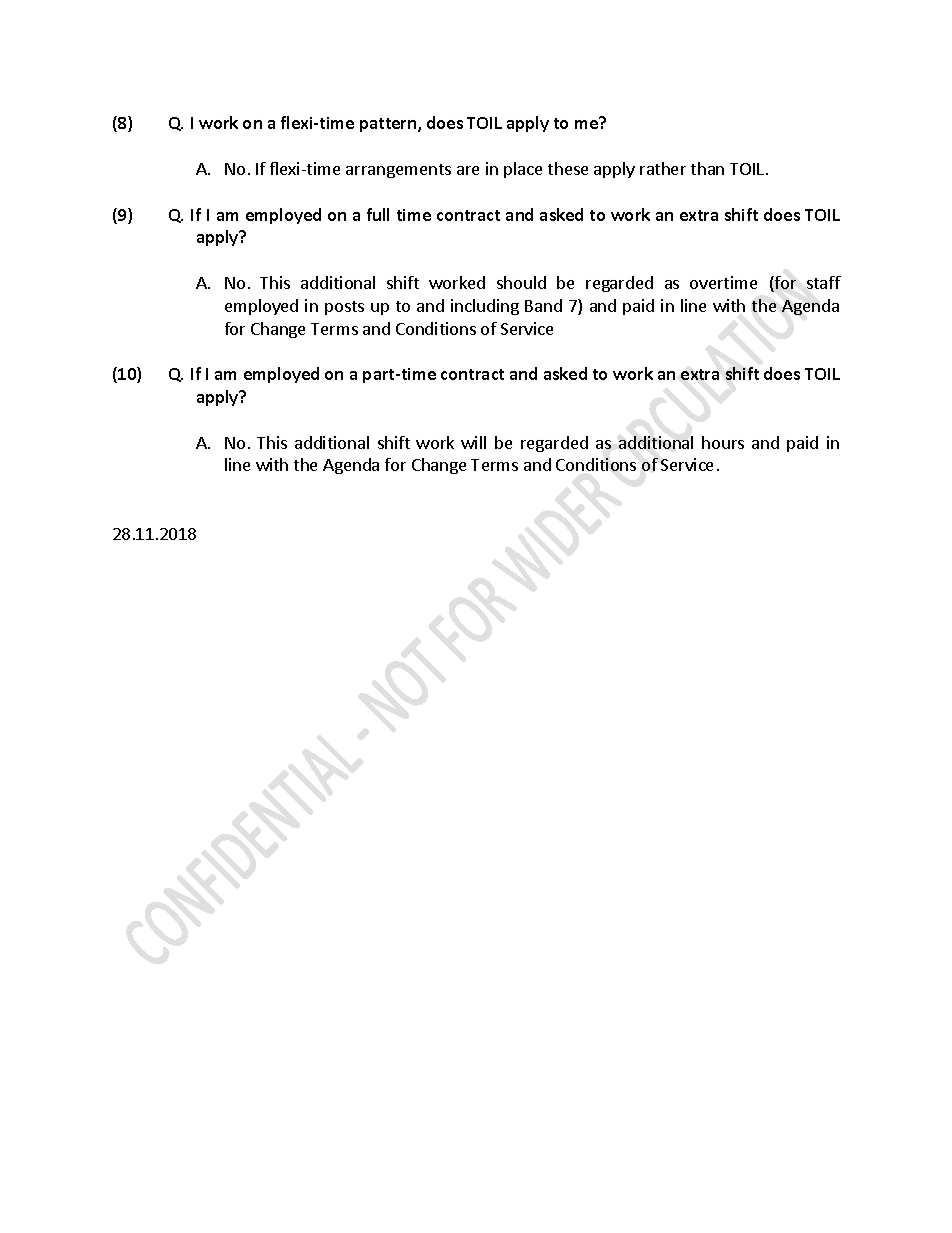 Image resolution: width=952 pixels, height=1233 pixels. Describe the element at coordinates (723, 442) in the page. I see `hours` at that location.
